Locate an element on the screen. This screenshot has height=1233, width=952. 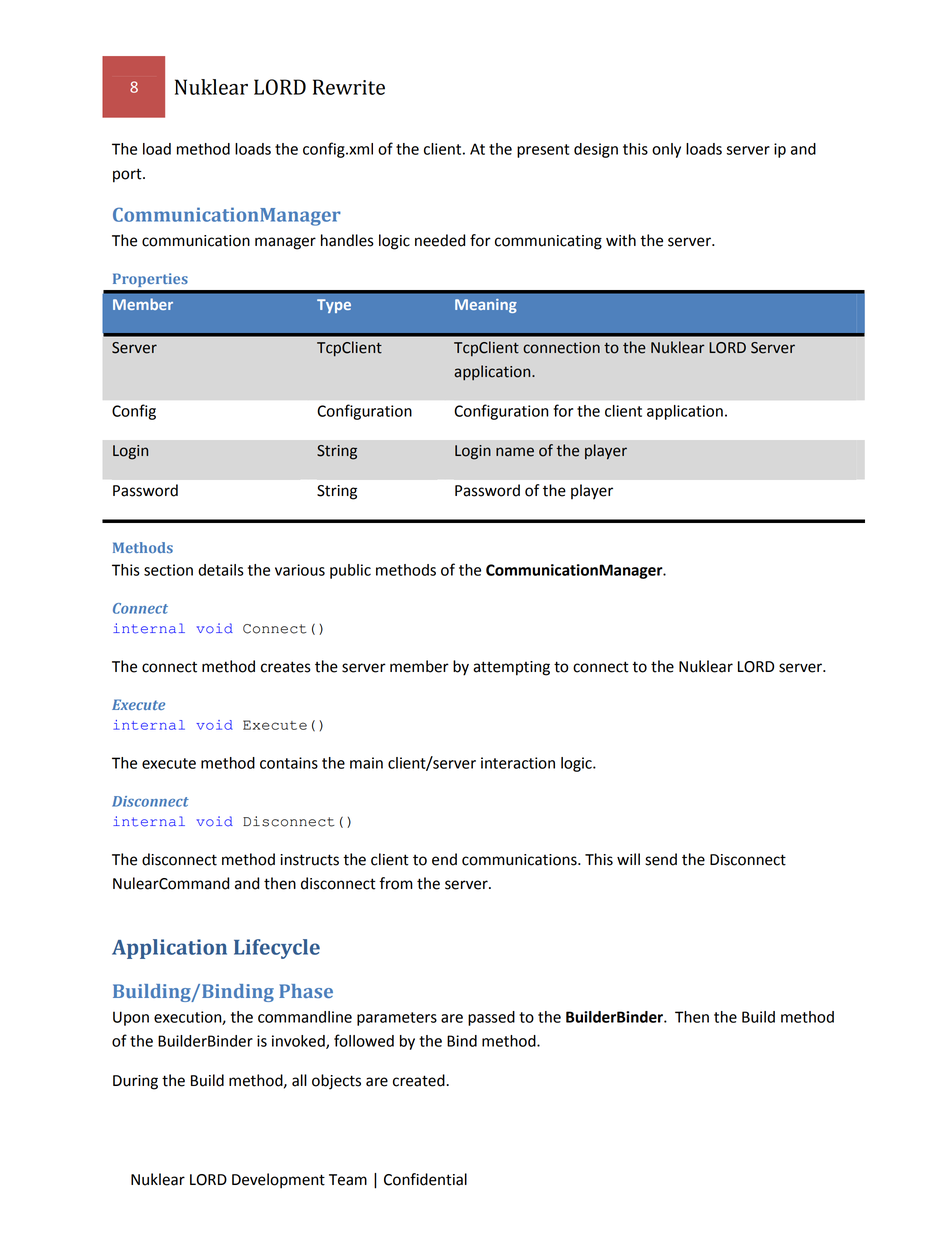
Rewrite is located at coordinates (349, 87).
